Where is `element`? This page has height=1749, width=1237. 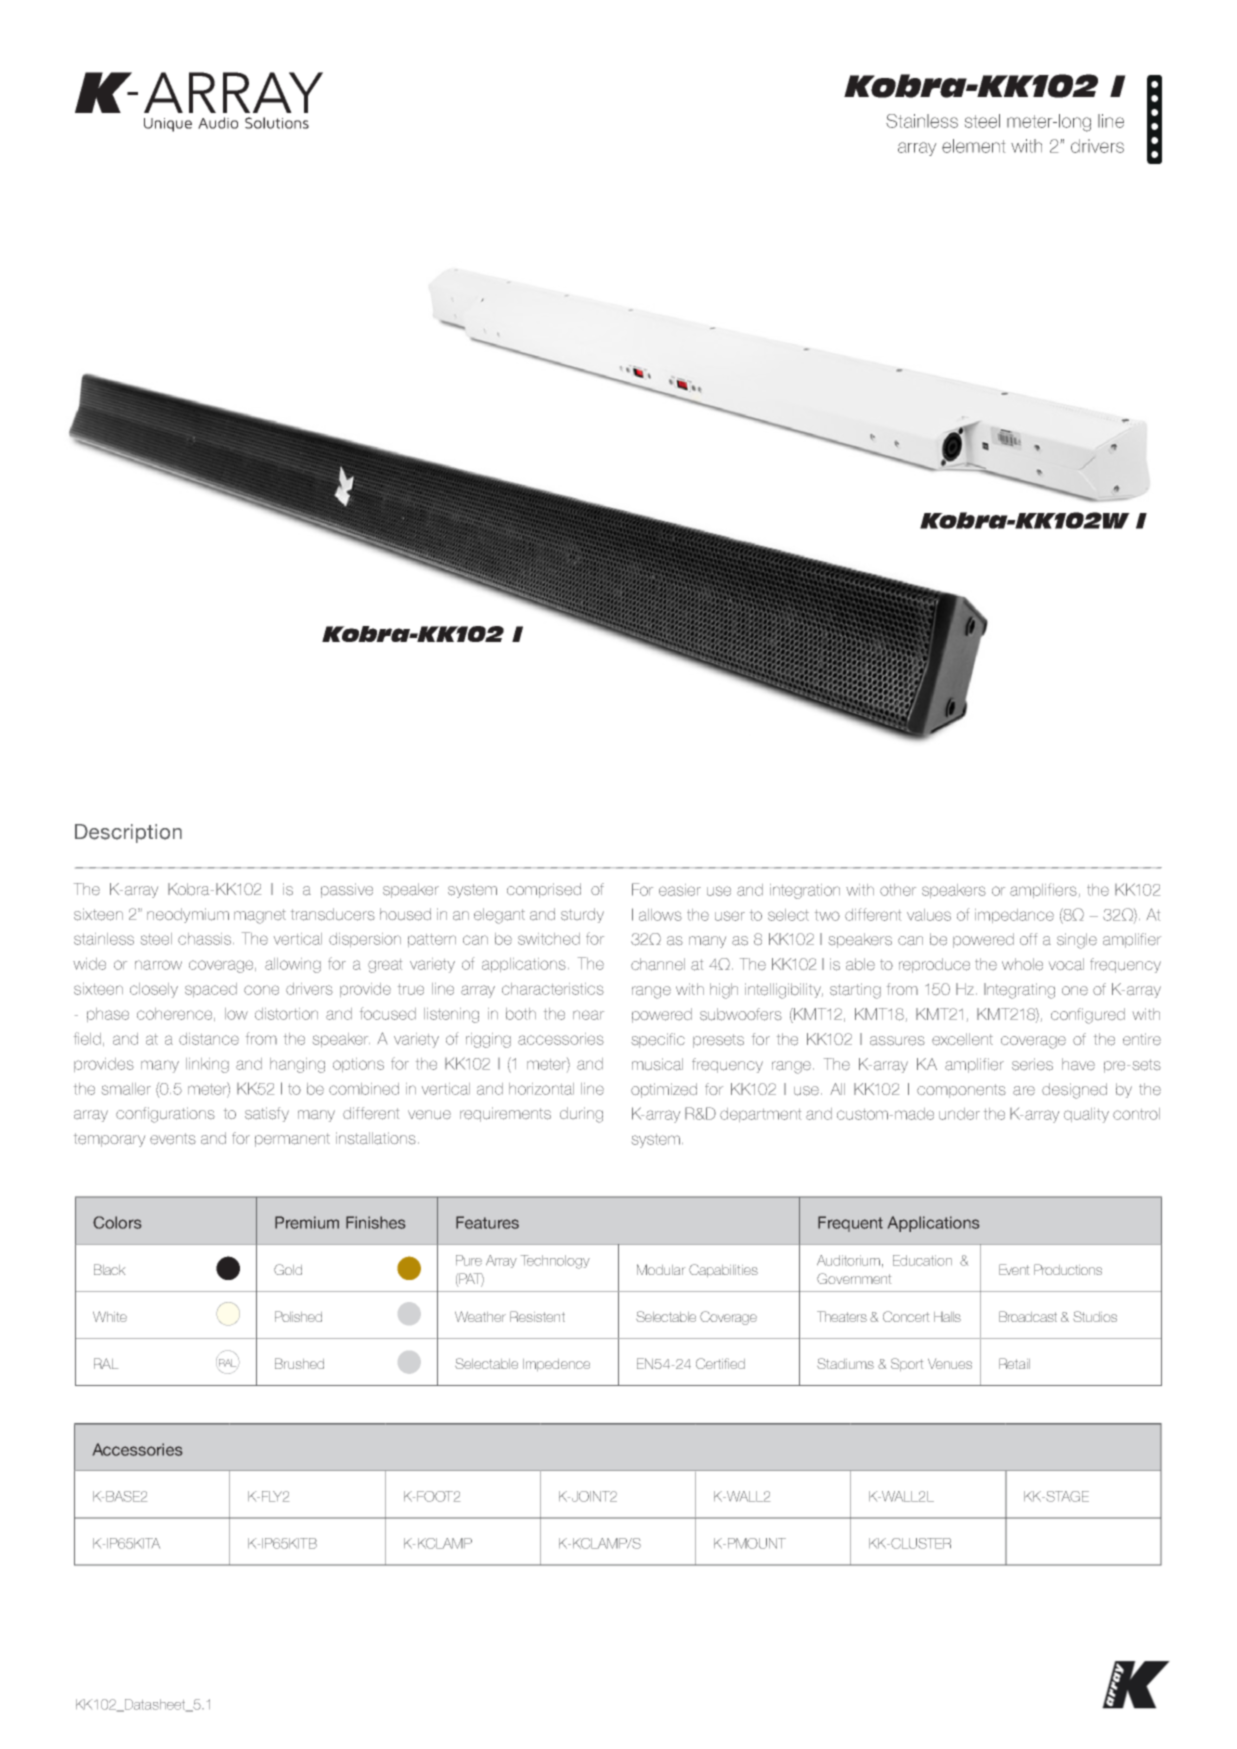
element is located at coordinates (973, 146).
